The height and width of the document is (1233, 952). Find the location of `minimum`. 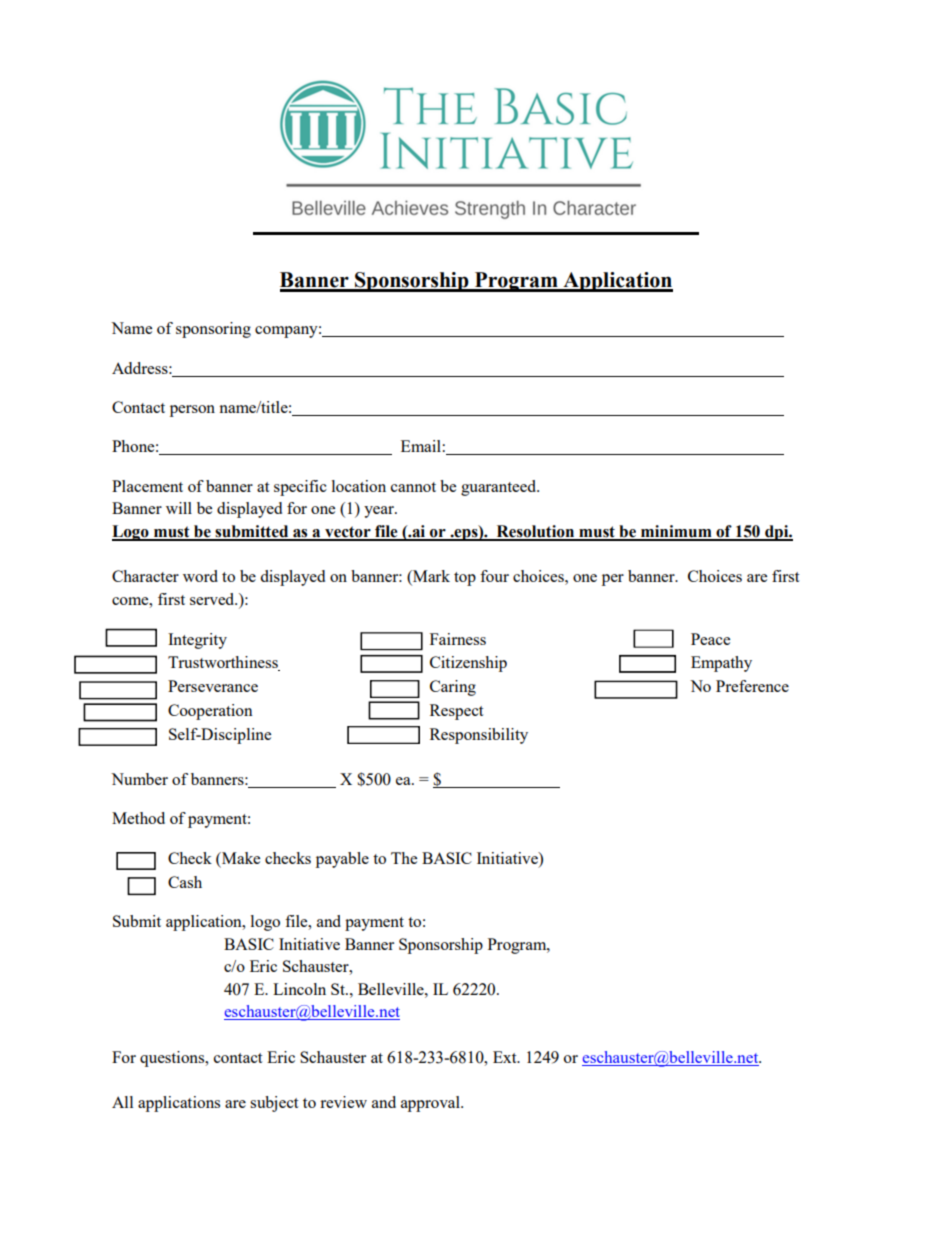

minimum is located at coordinates (676, 532).
